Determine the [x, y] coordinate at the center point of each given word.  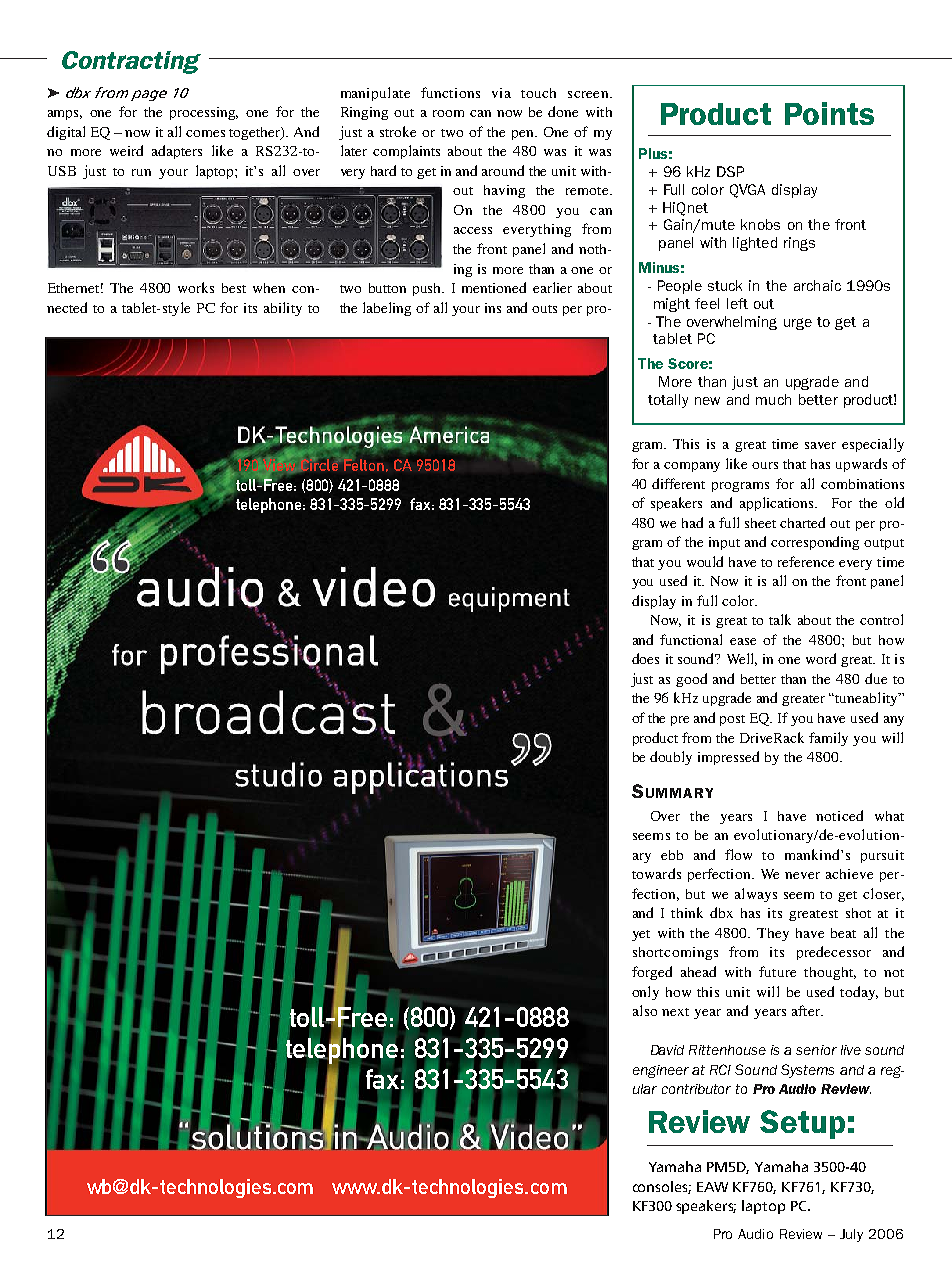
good [691, 680]
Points [829, 113]
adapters [177, 152]
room [448, 113]
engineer [661, 1071]
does [645, 658]
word [821, 658]
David [667, 1050]
